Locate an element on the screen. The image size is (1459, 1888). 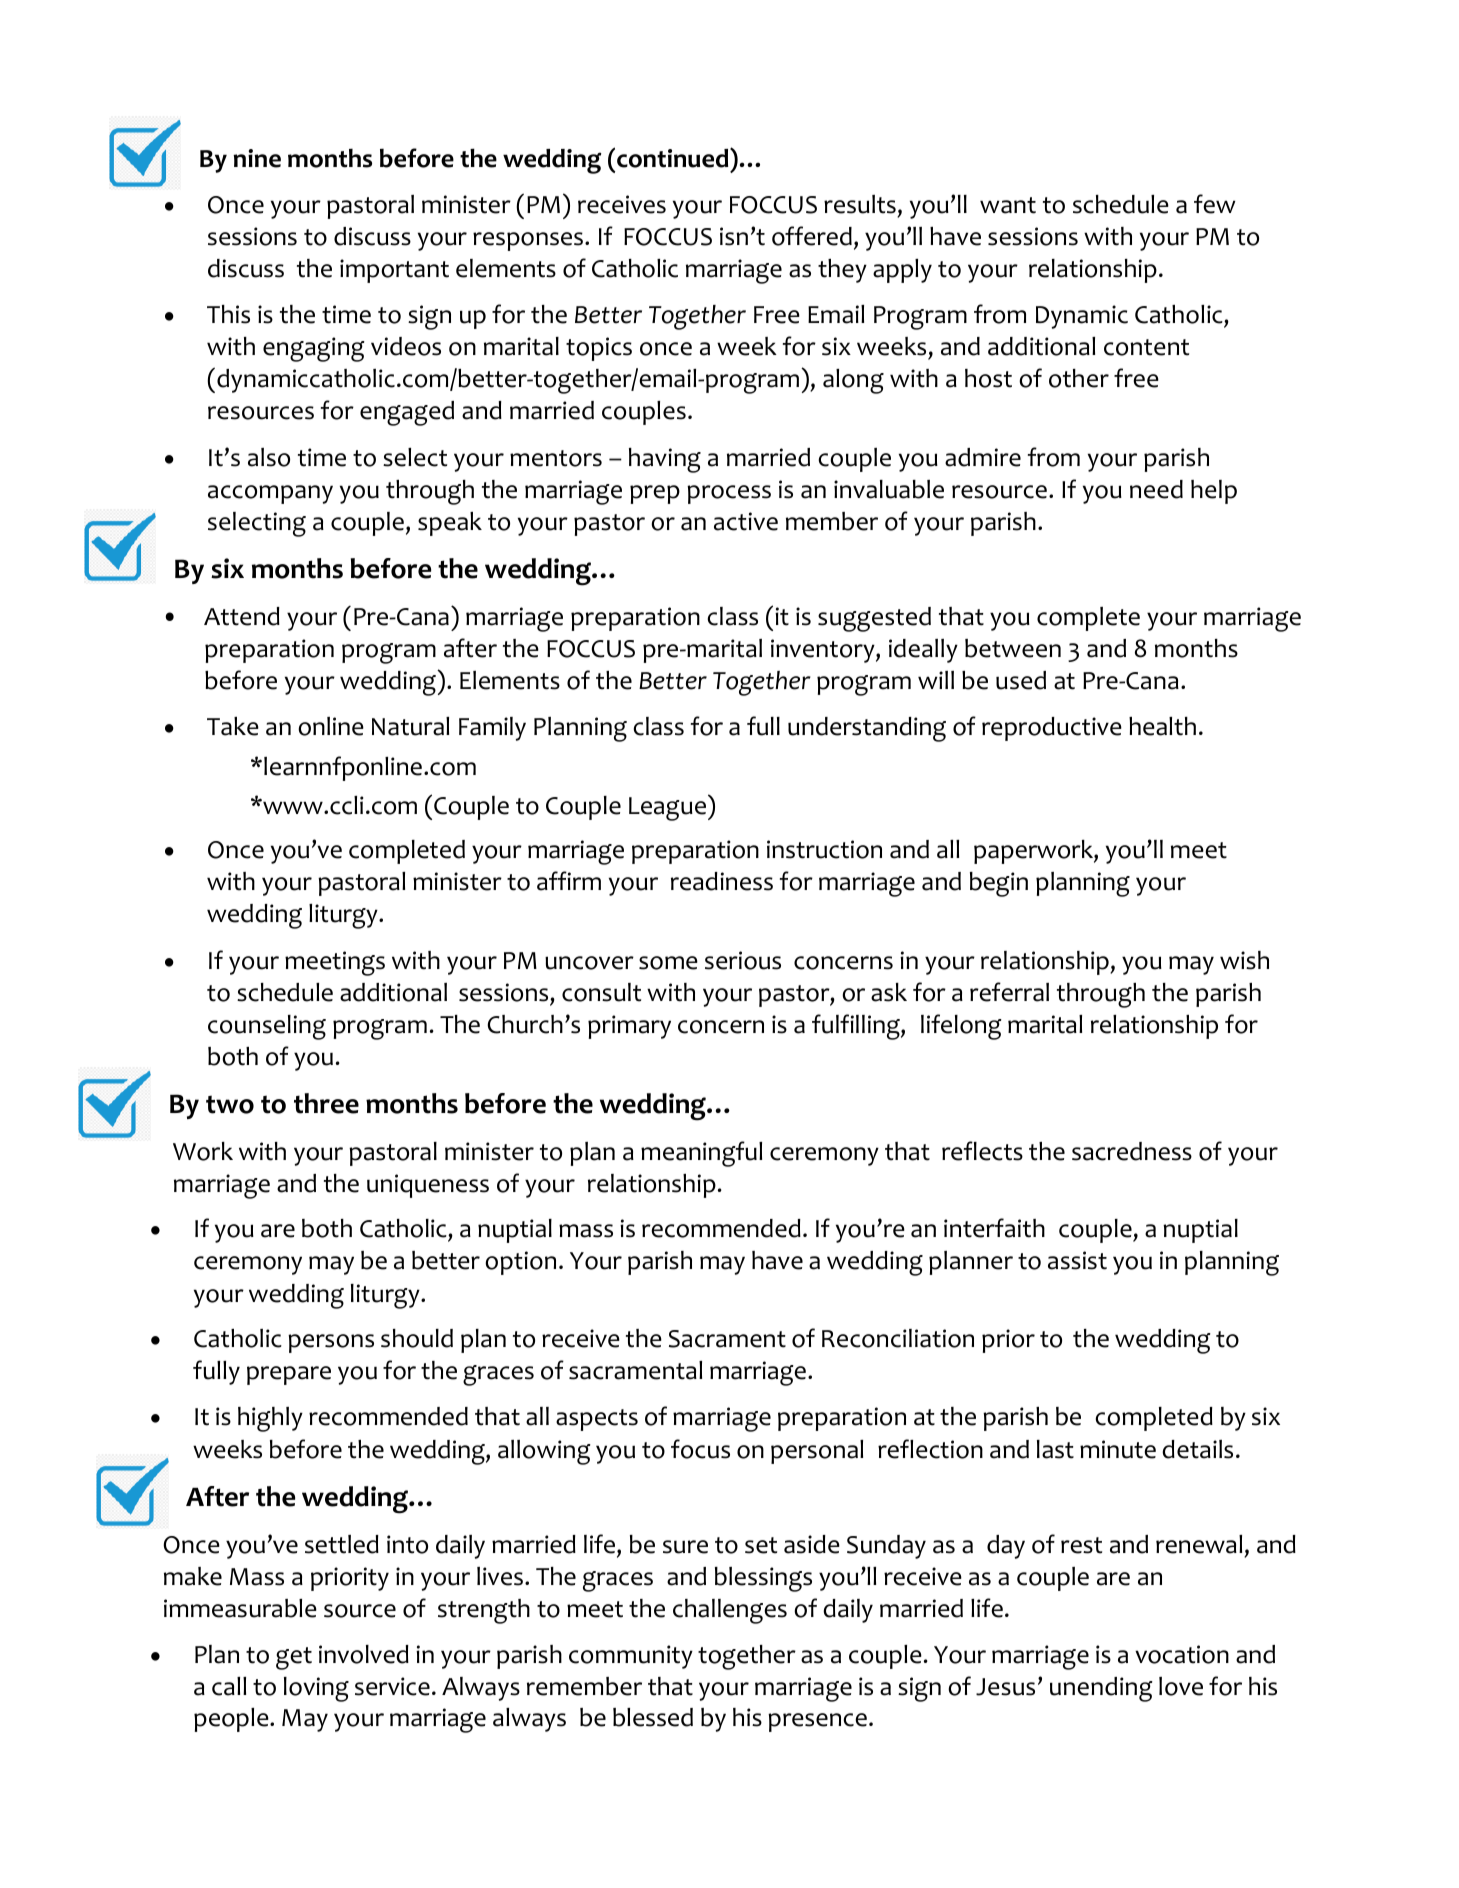
Attend is located at coordinates (242, 616).
